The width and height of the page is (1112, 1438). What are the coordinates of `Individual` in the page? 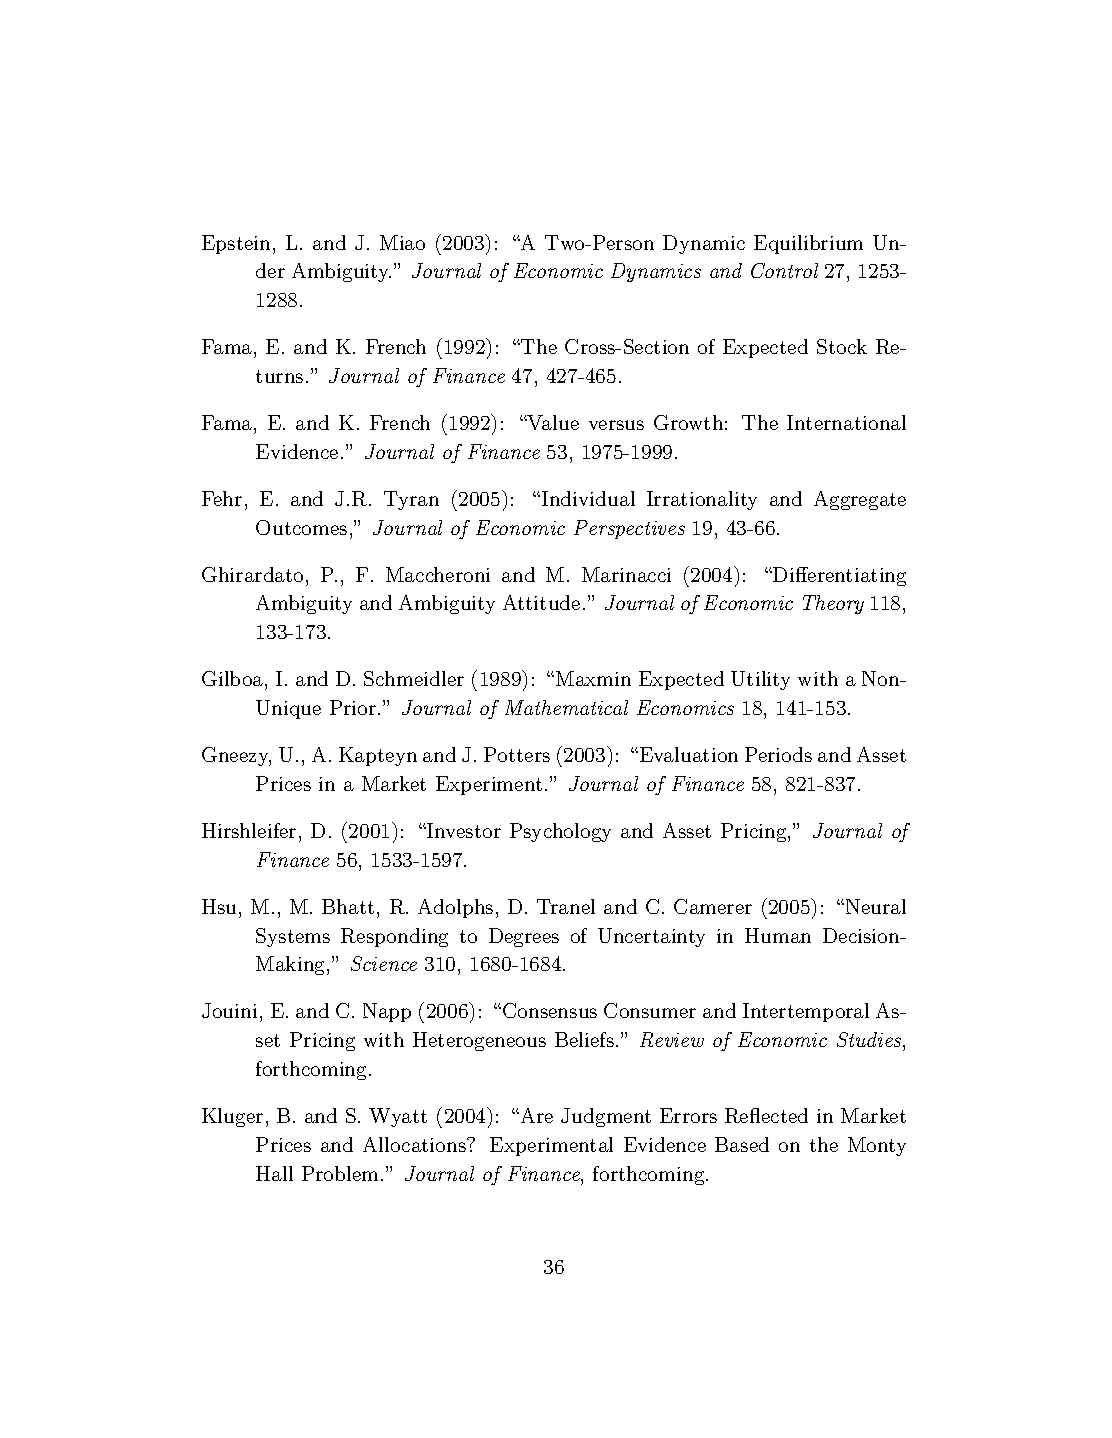 It's located at (588, 498).
